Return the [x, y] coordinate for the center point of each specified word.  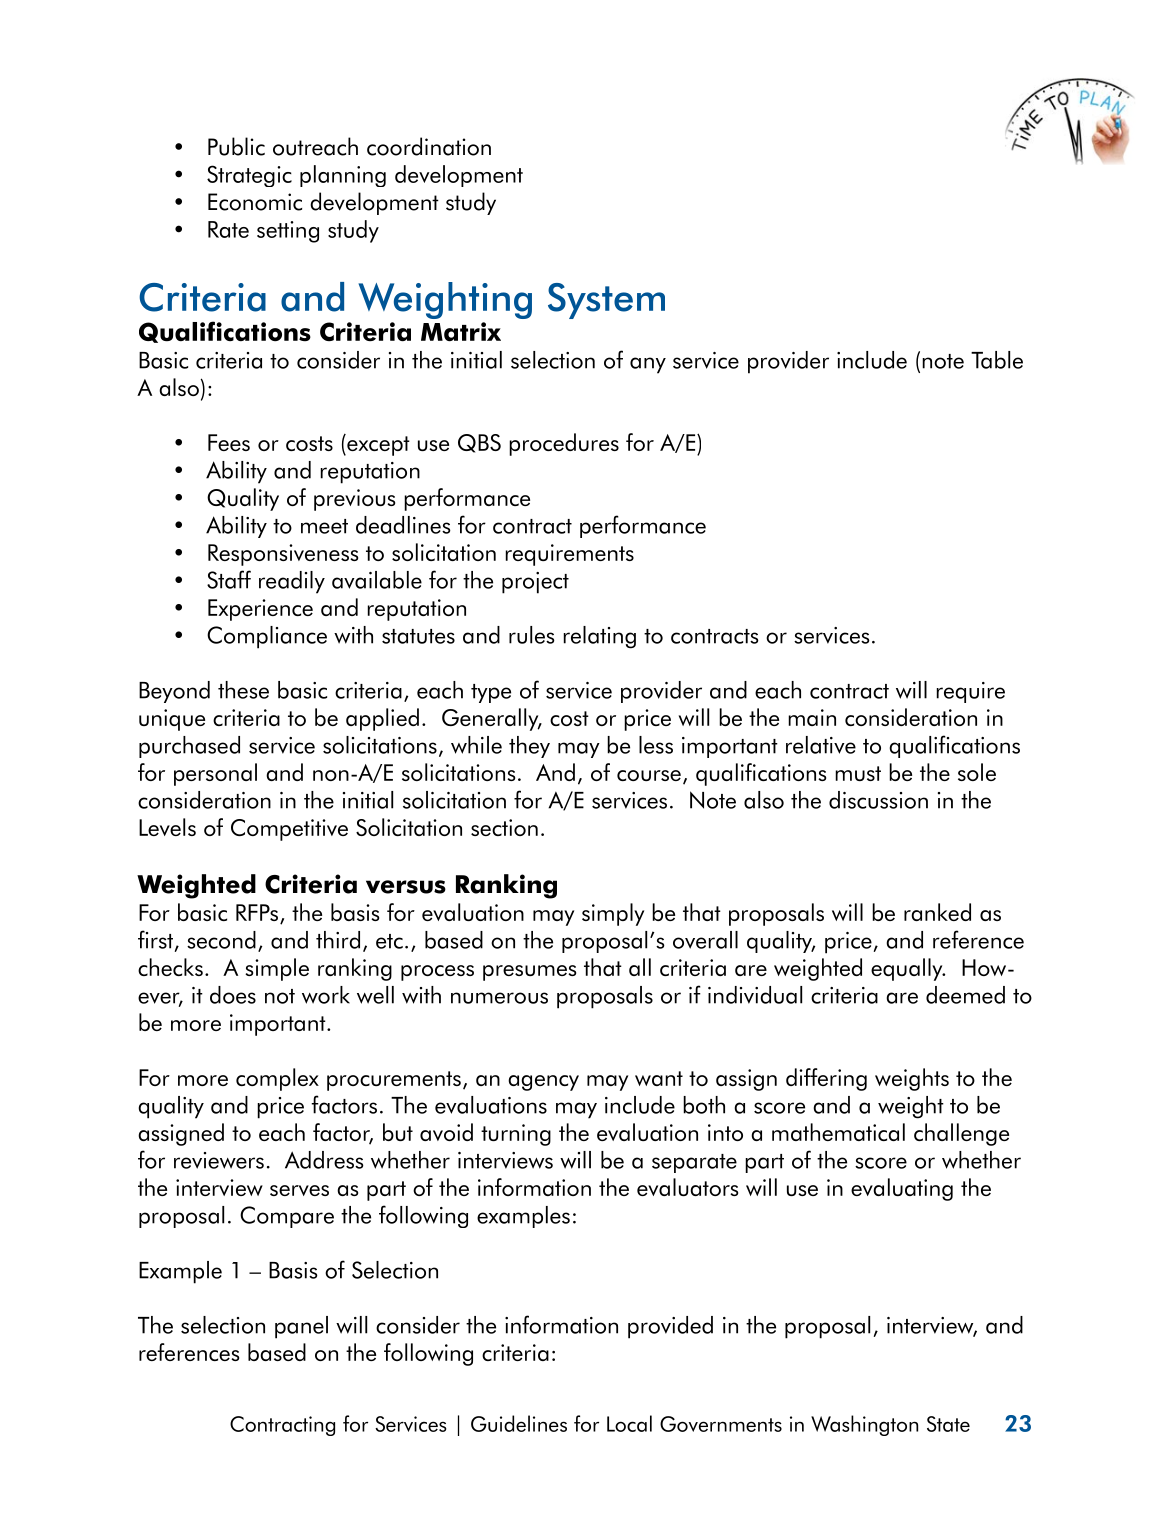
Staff [229, 579]
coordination [429, 146]
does [233, 995]
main [812, 717]
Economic [255, 202]
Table [997, 360]
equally [908, 969]
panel [301, 1327]
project [535, 583]
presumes [529, 973]
